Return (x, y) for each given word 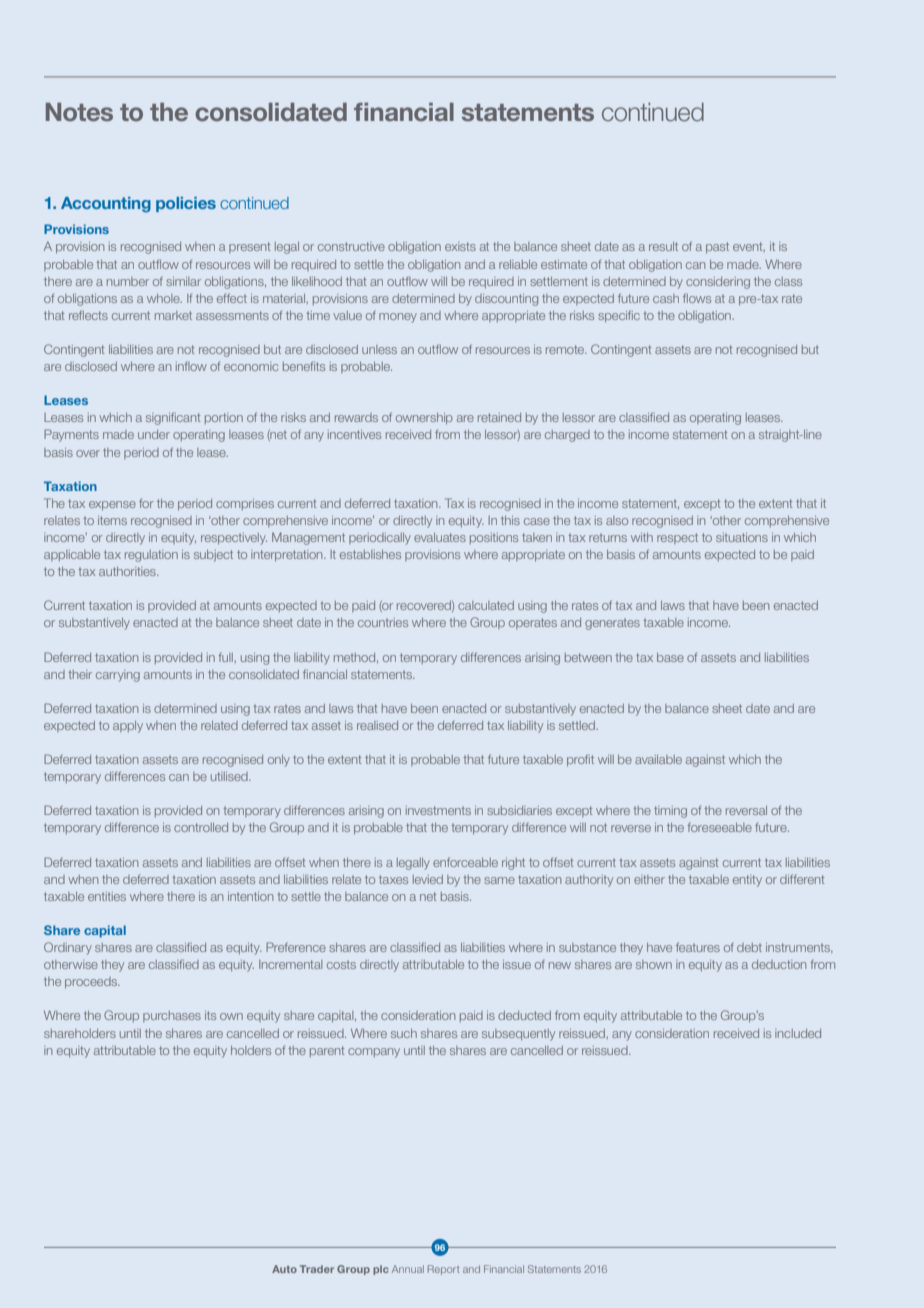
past (717, 247)
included (798, 1033)
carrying (118, 676)
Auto (284, 1269)
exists (460, 246)
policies (186, 204)
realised (377, 725)
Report (443, 1270)
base (670, 657)
